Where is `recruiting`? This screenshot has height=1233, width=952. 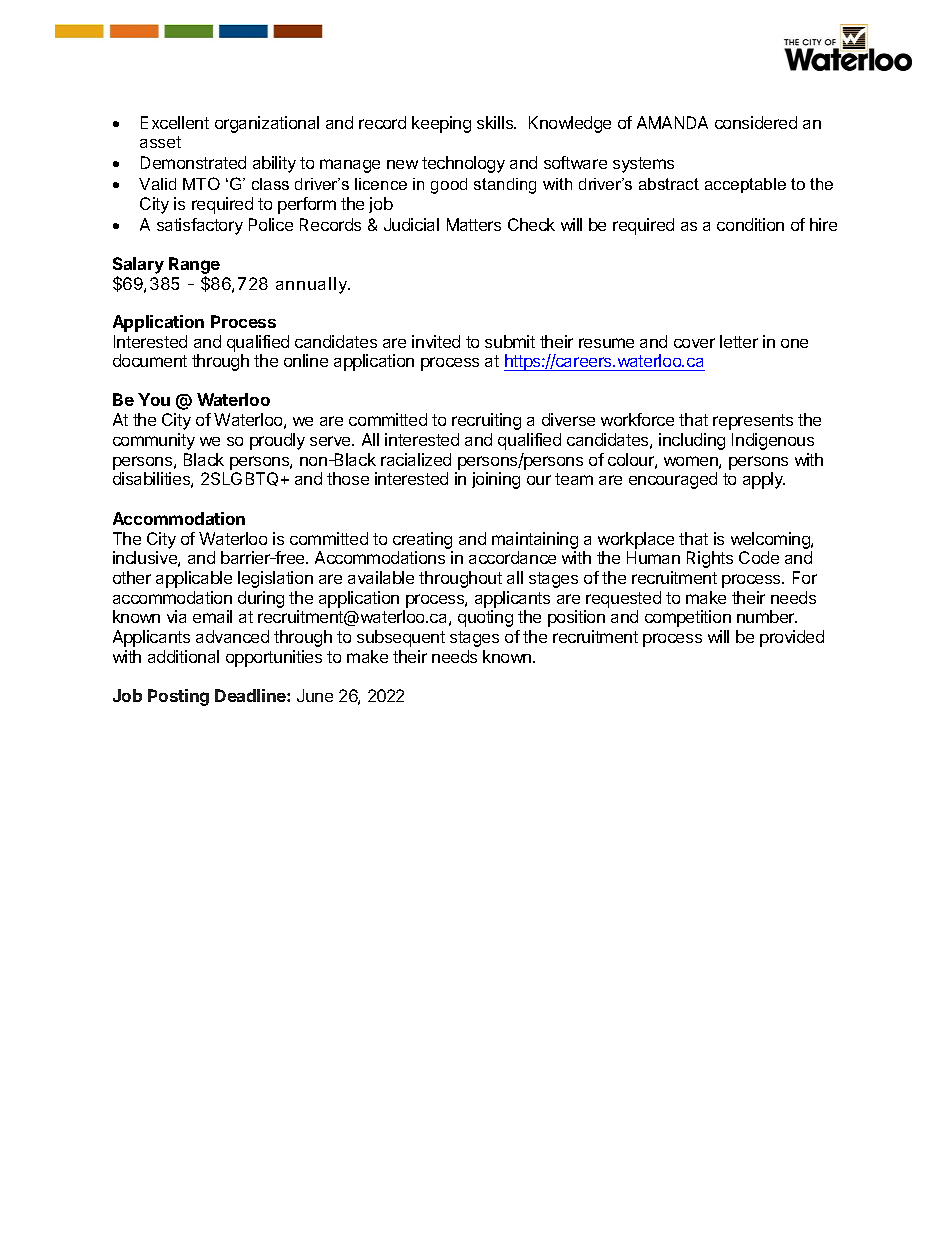
recruiting is located at coordinates (486, 421).
